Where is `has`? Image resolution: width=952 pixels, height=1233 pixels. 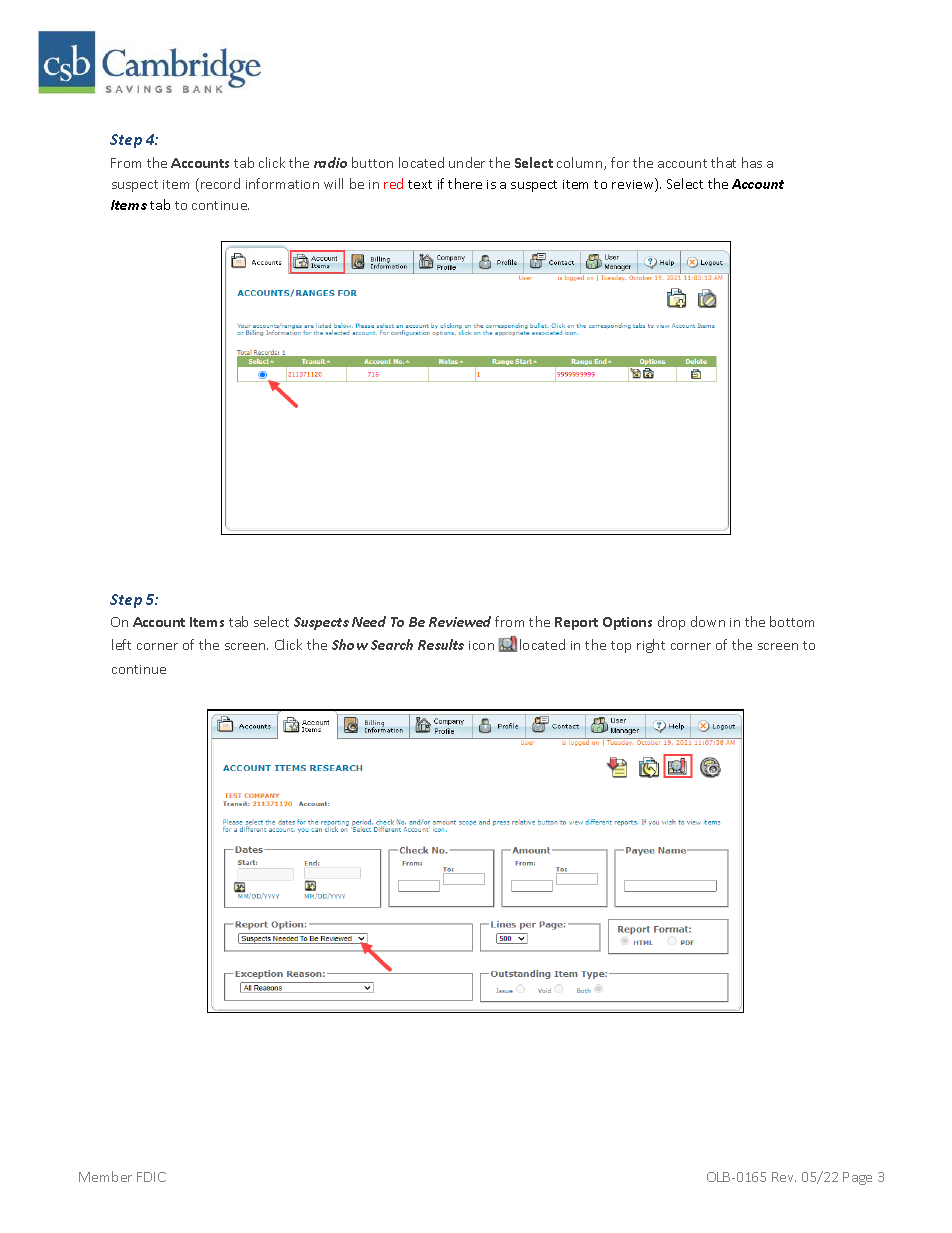
has is located at coordinates (752, 162).
